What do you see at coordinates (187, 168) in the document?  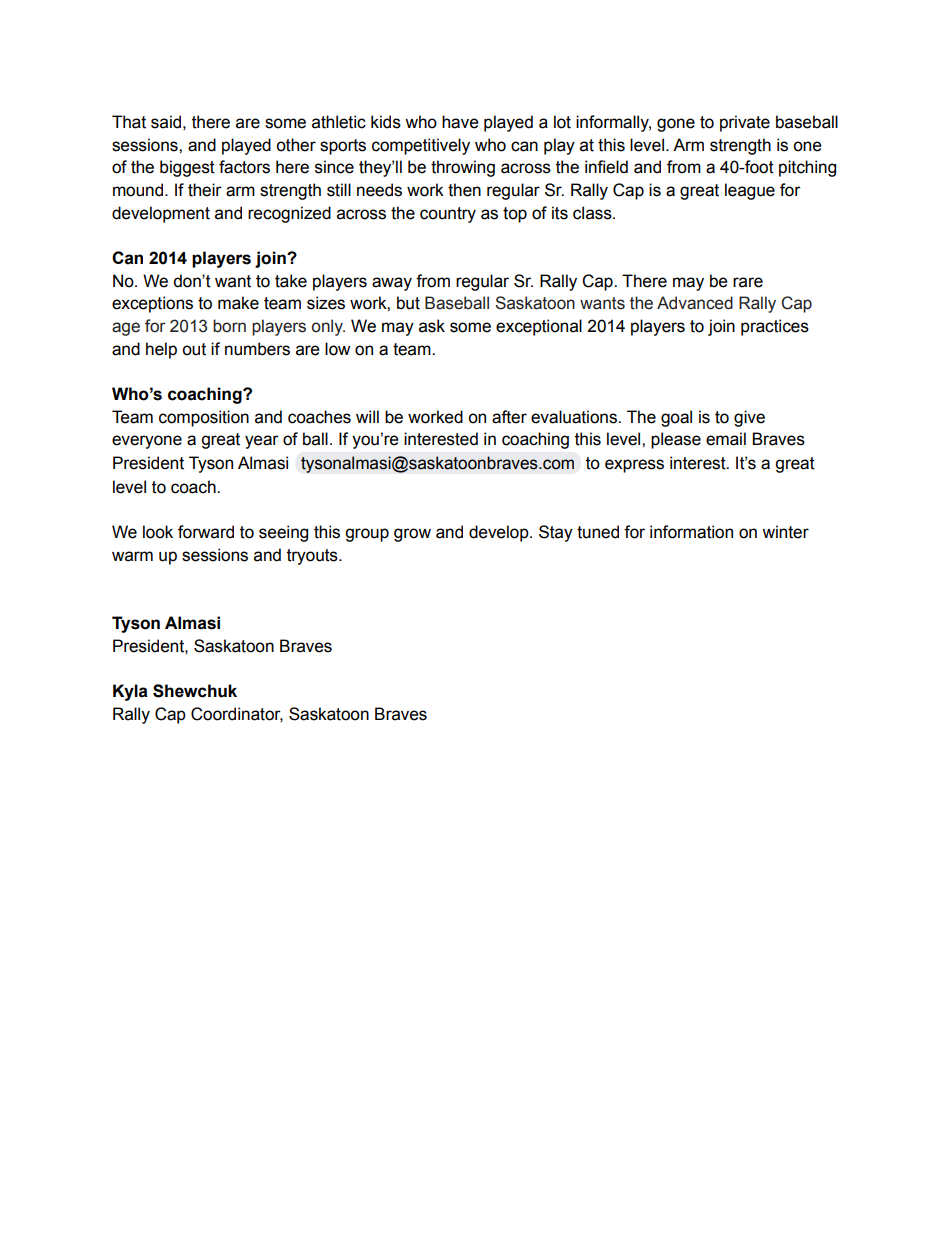 I see `biggest` at bounding box center [187, 168].
